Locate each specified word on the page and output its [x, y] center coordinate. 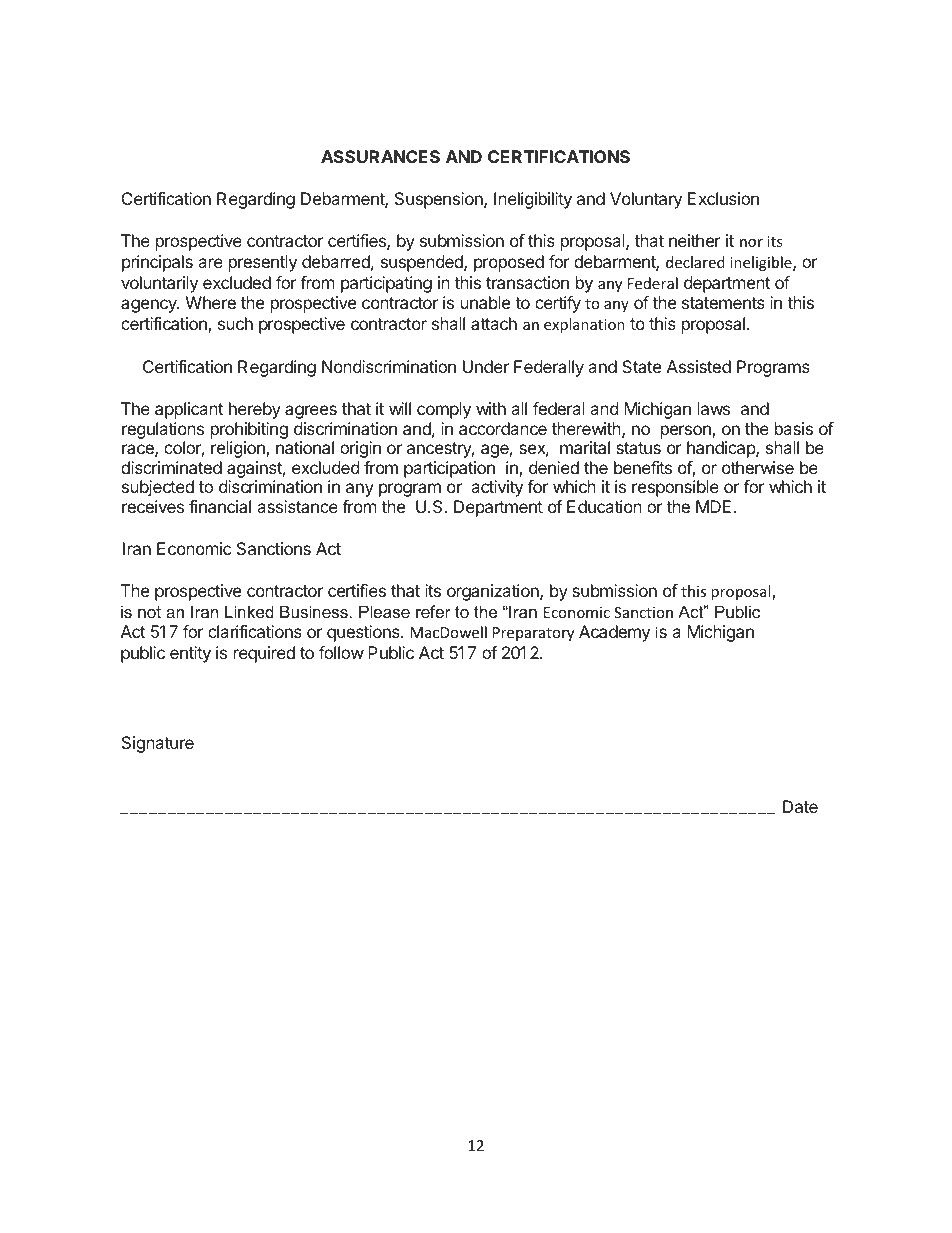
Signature [158, 744]
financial [220, 506]
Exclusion [723, 198]
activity [497, 488]
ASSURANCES [380, 156]
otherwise [758, 467]
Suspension [440, 200]
